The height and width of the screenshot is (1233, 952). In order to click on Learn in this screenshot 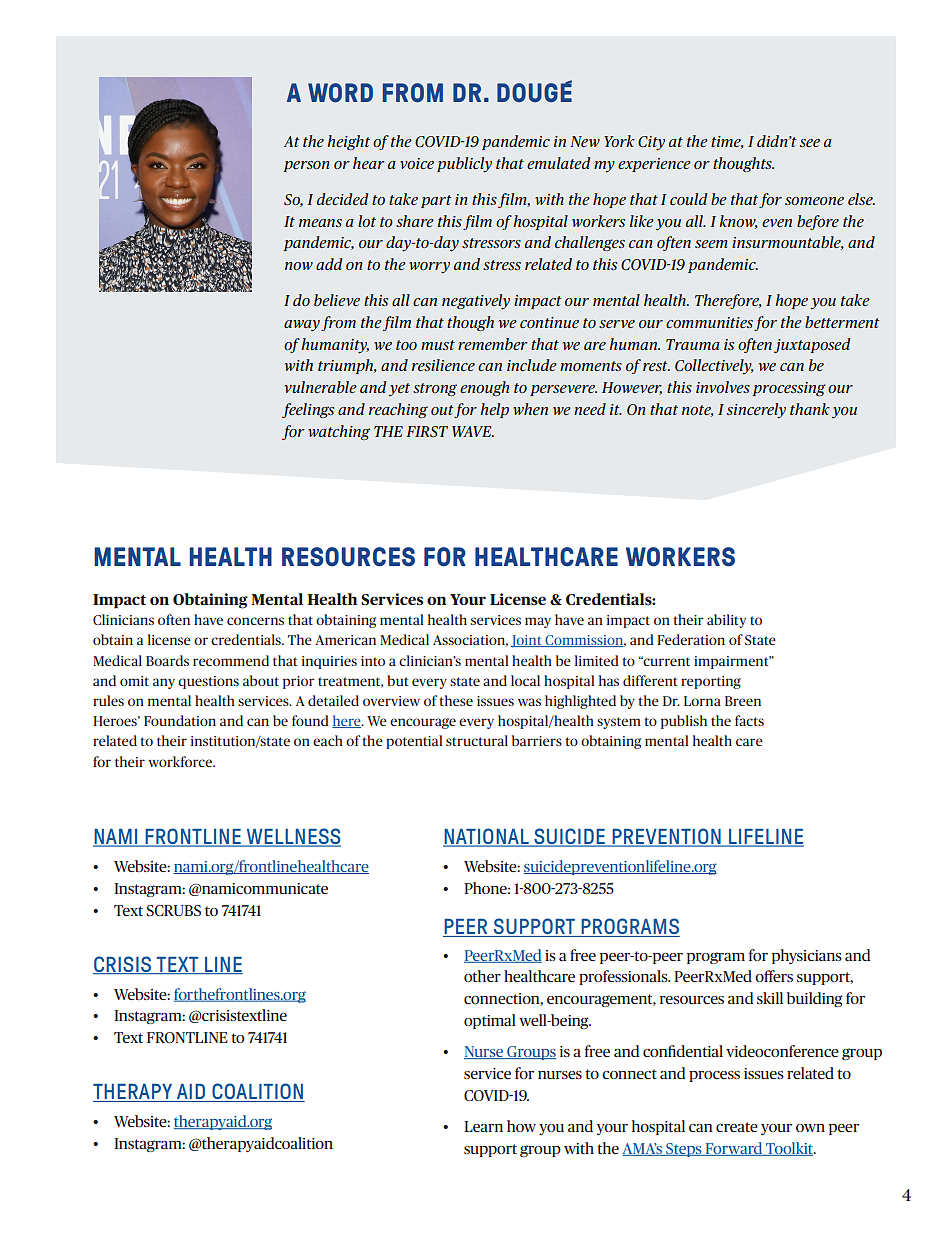, I will do `click(483, 1126)`.
